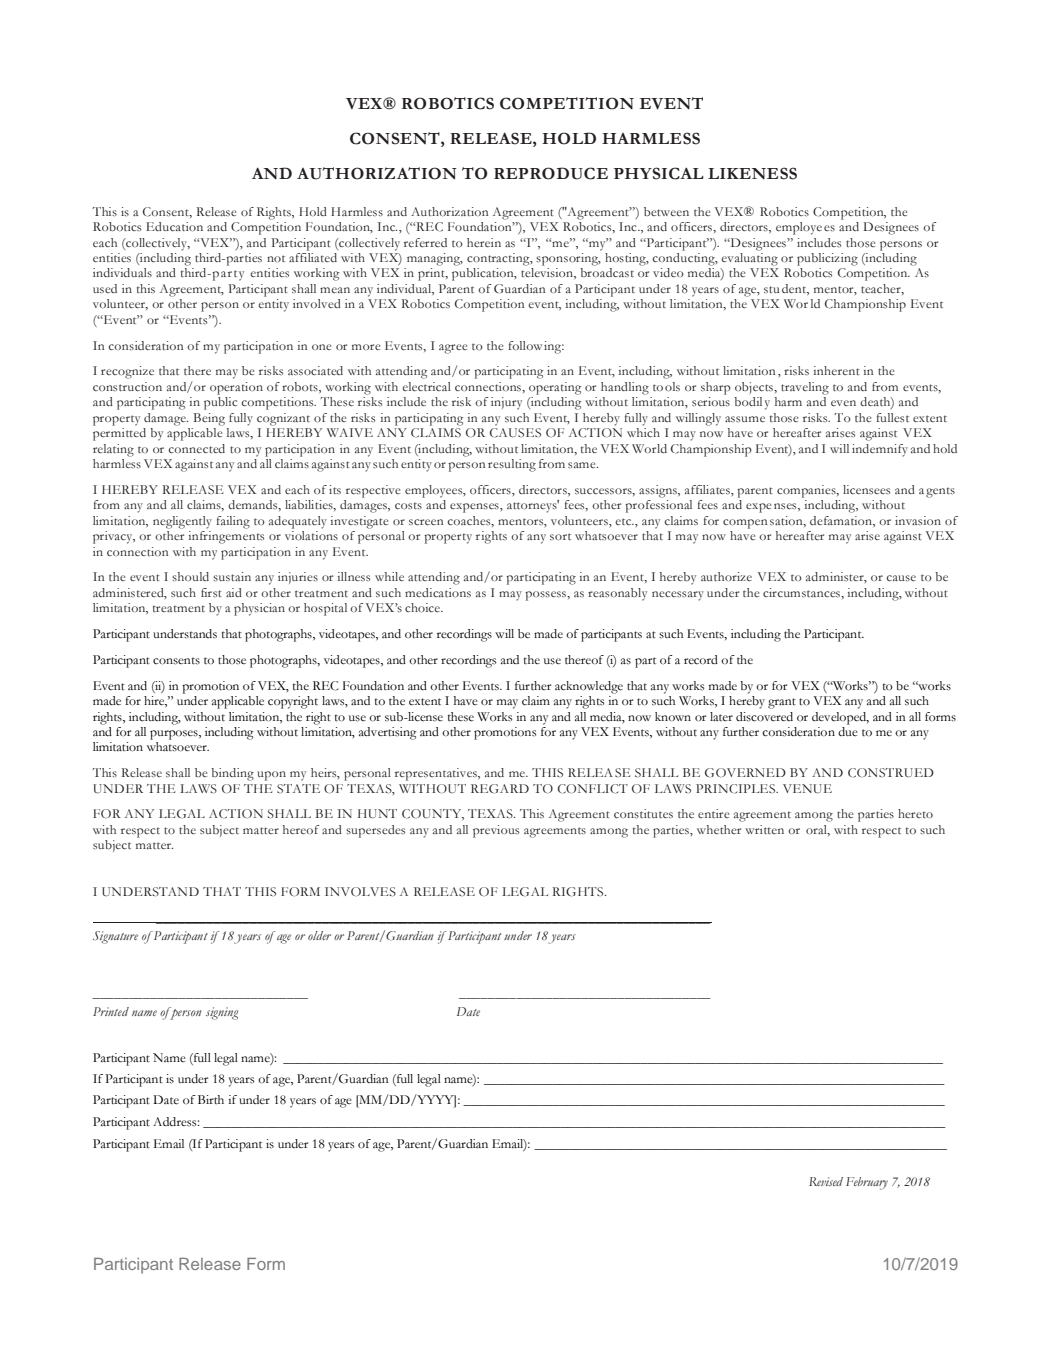 The width and height of the image is (1051, 1360). I want to click on LIKENESS, so click(752, 173).
